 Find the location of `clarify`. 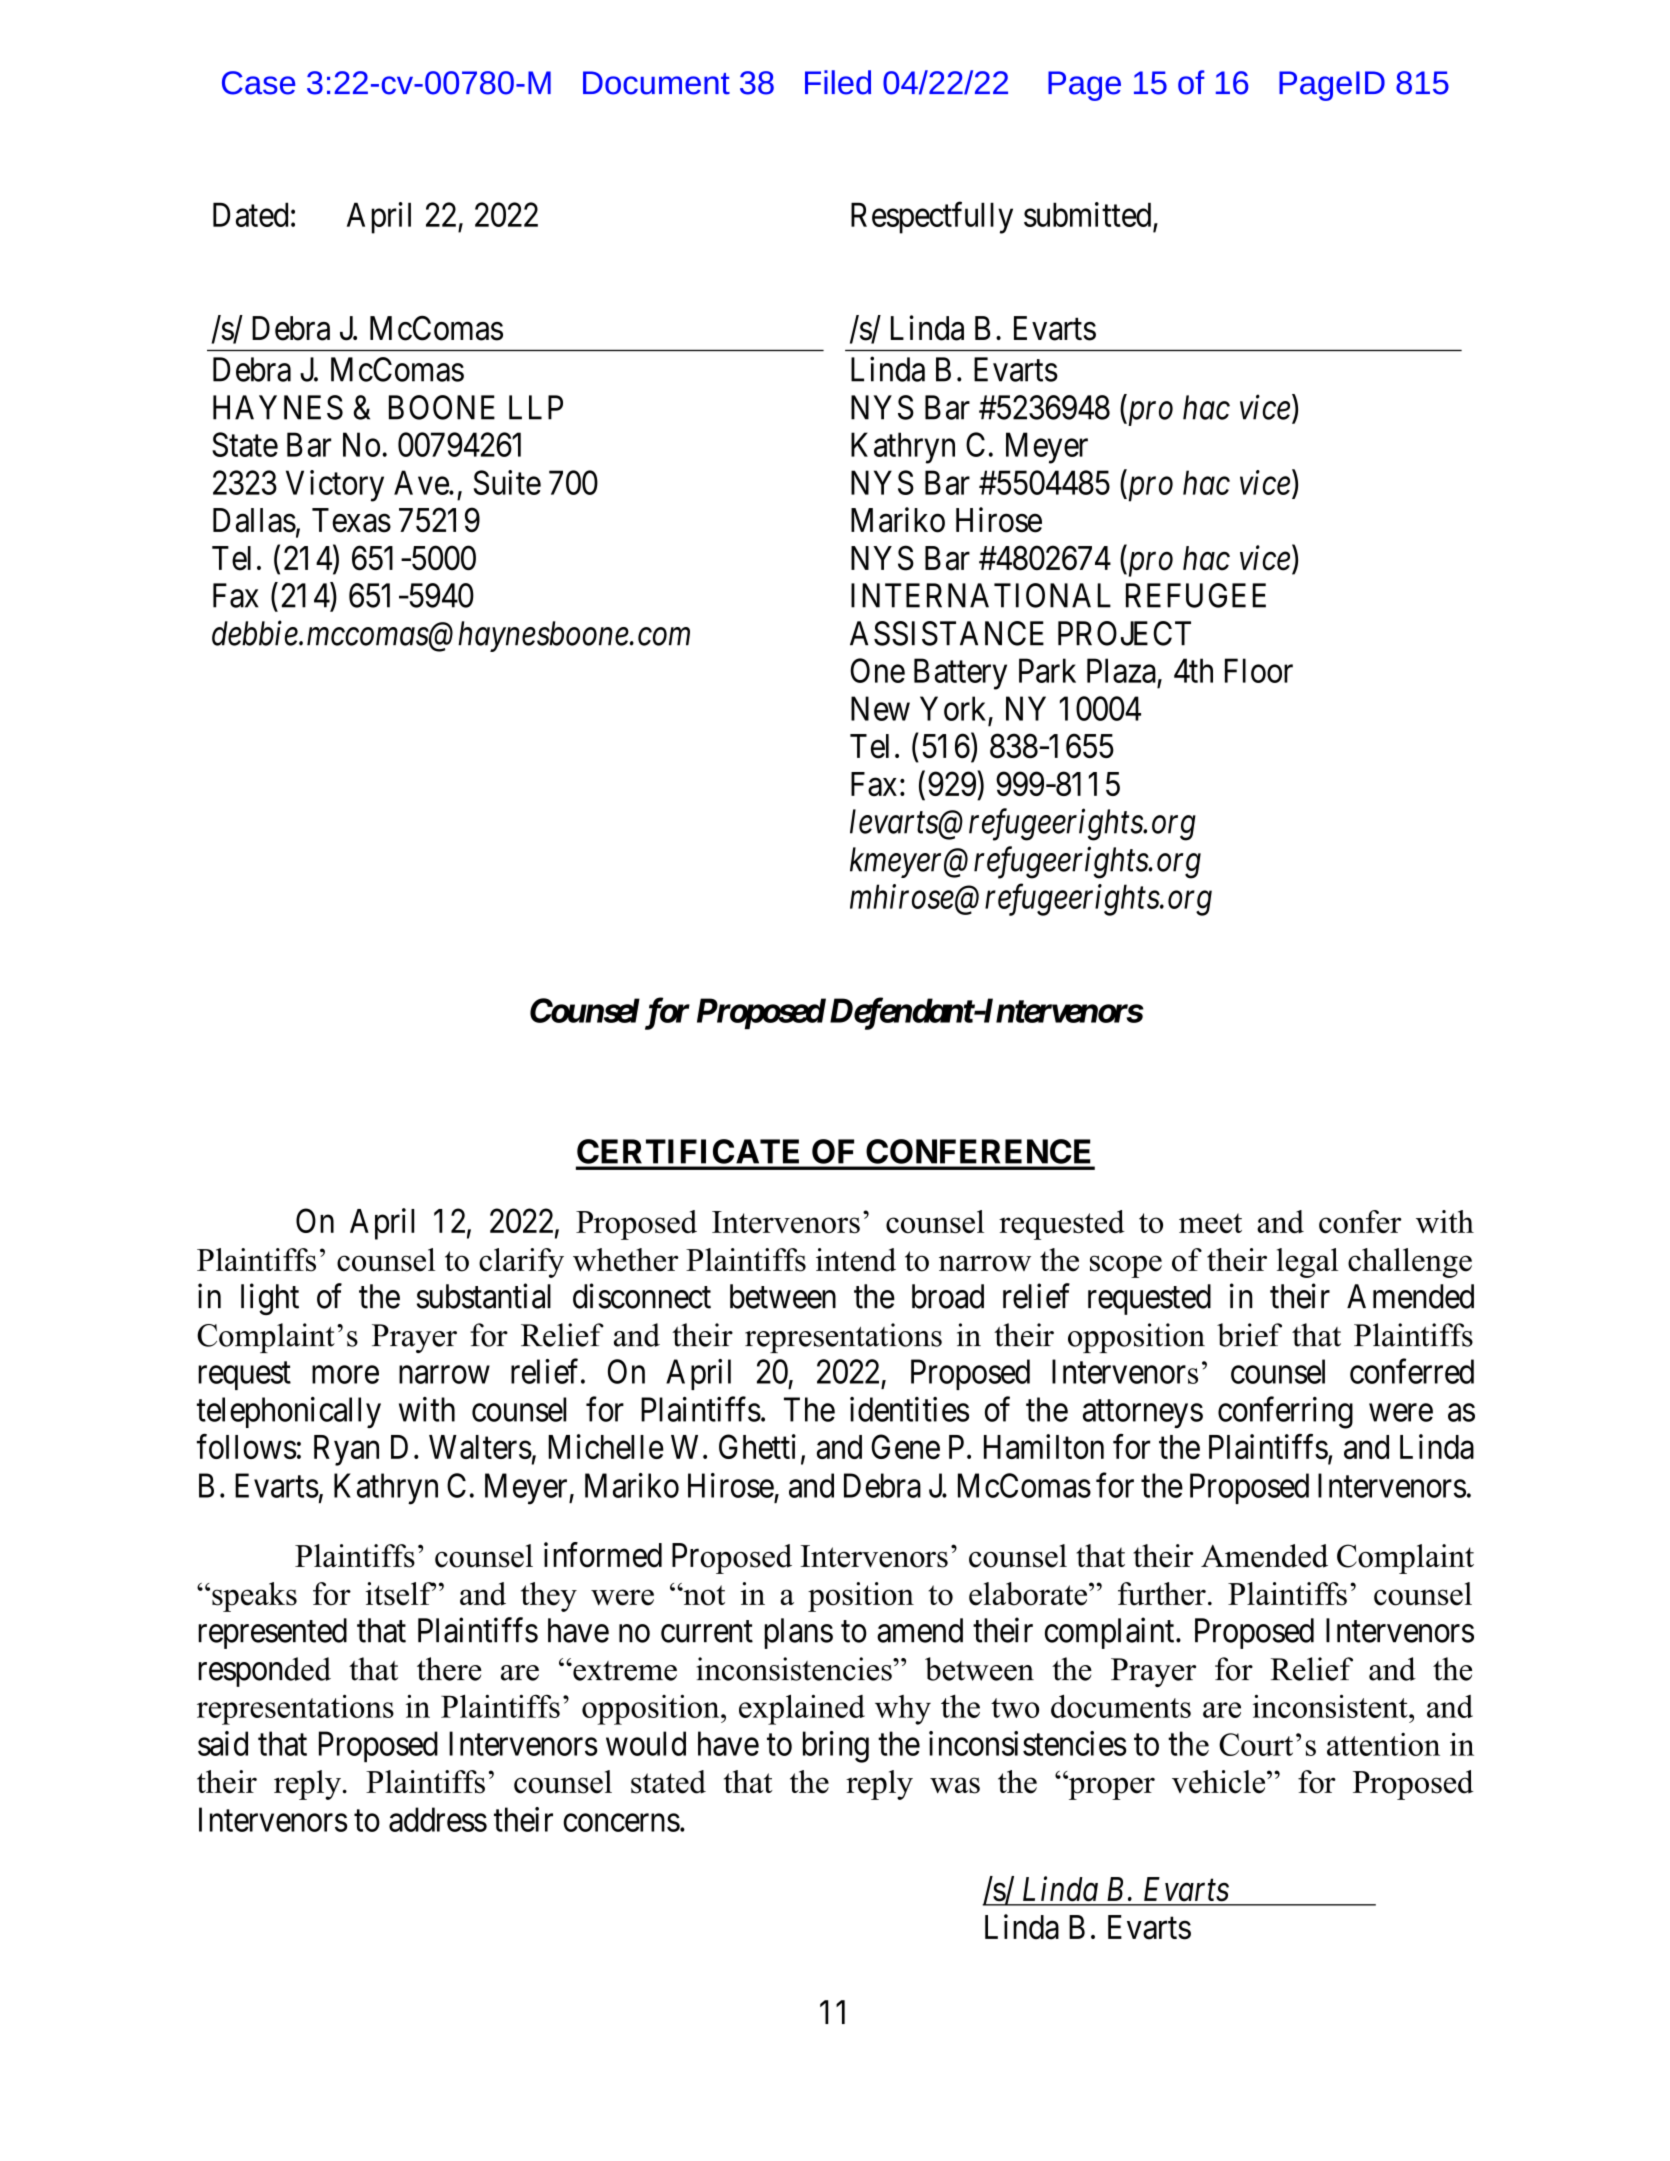

clarify is located at coordinates (521, 1263).
